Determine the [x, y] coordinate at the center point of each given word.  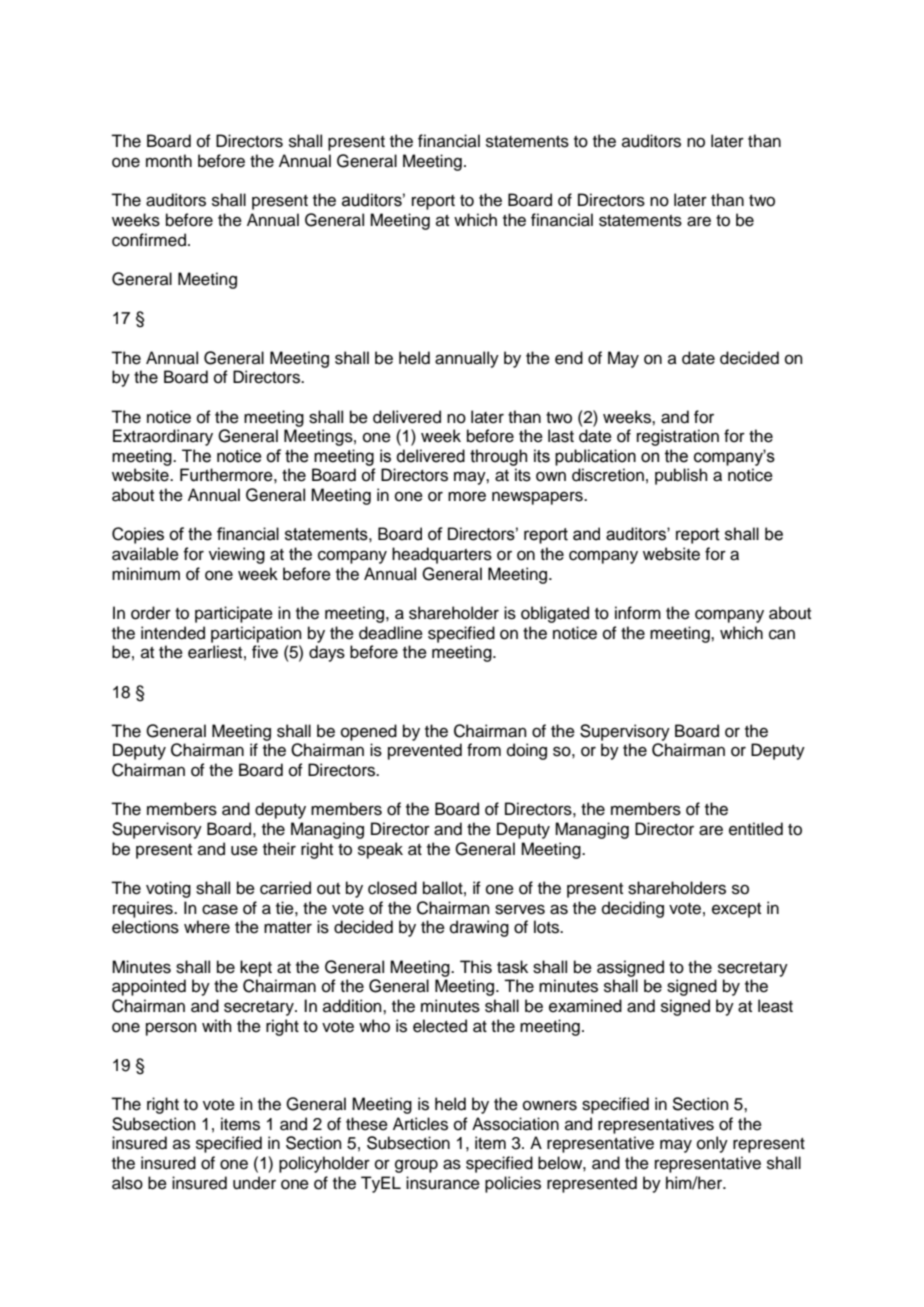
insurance [443, 1183]
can [782, 634]
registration [678, 437]
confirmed [149, 240]
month [169, 161]
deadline [391, 633]
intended [173, 633]
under [254, 1183]
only [712, 1144]
